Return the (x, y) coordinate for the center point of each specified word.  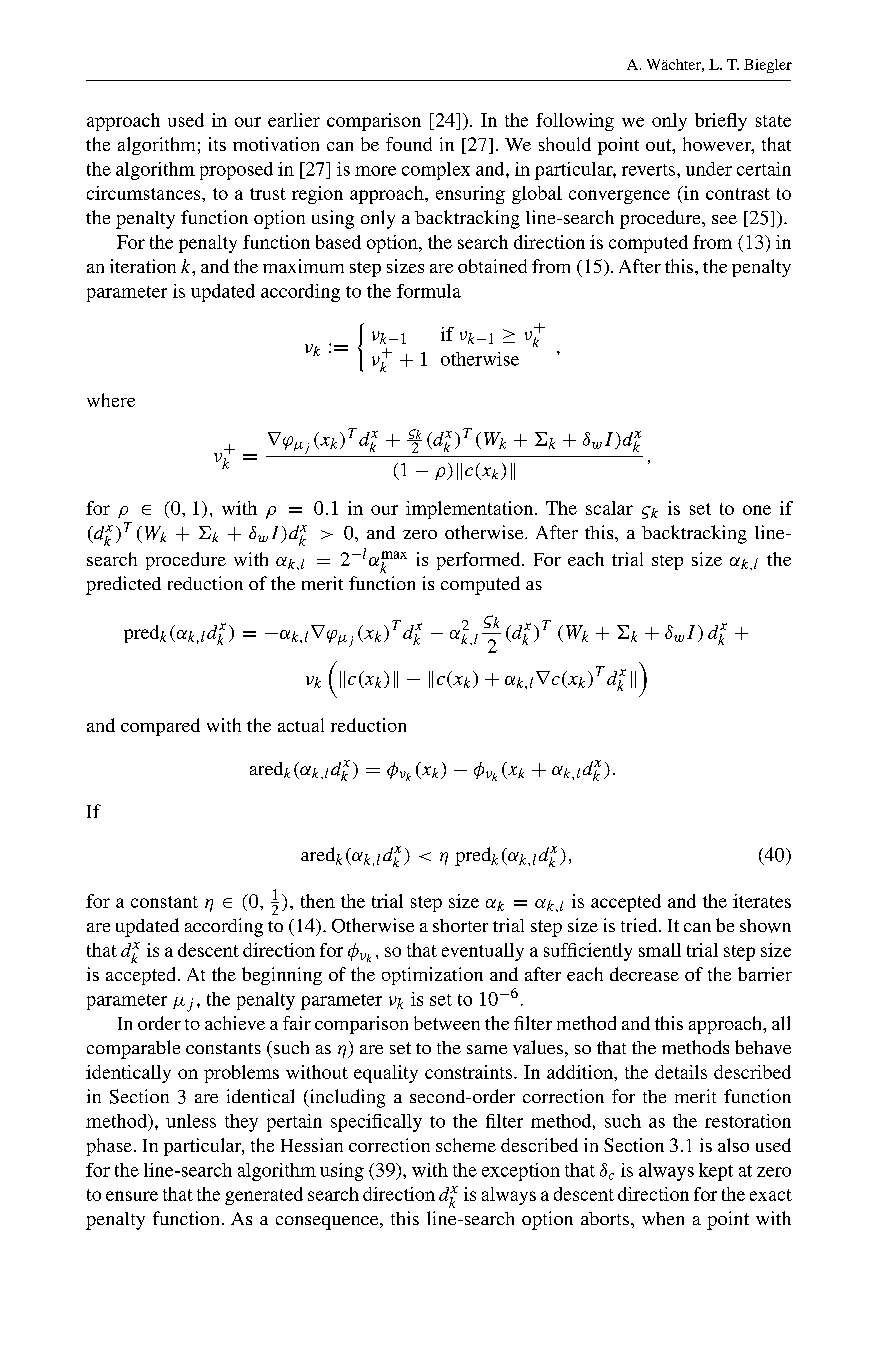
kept (716, 1172)
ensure (132, 1196)
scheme (466, 1145)
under (709, 169)
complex (436, 171)
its (217, 144)
